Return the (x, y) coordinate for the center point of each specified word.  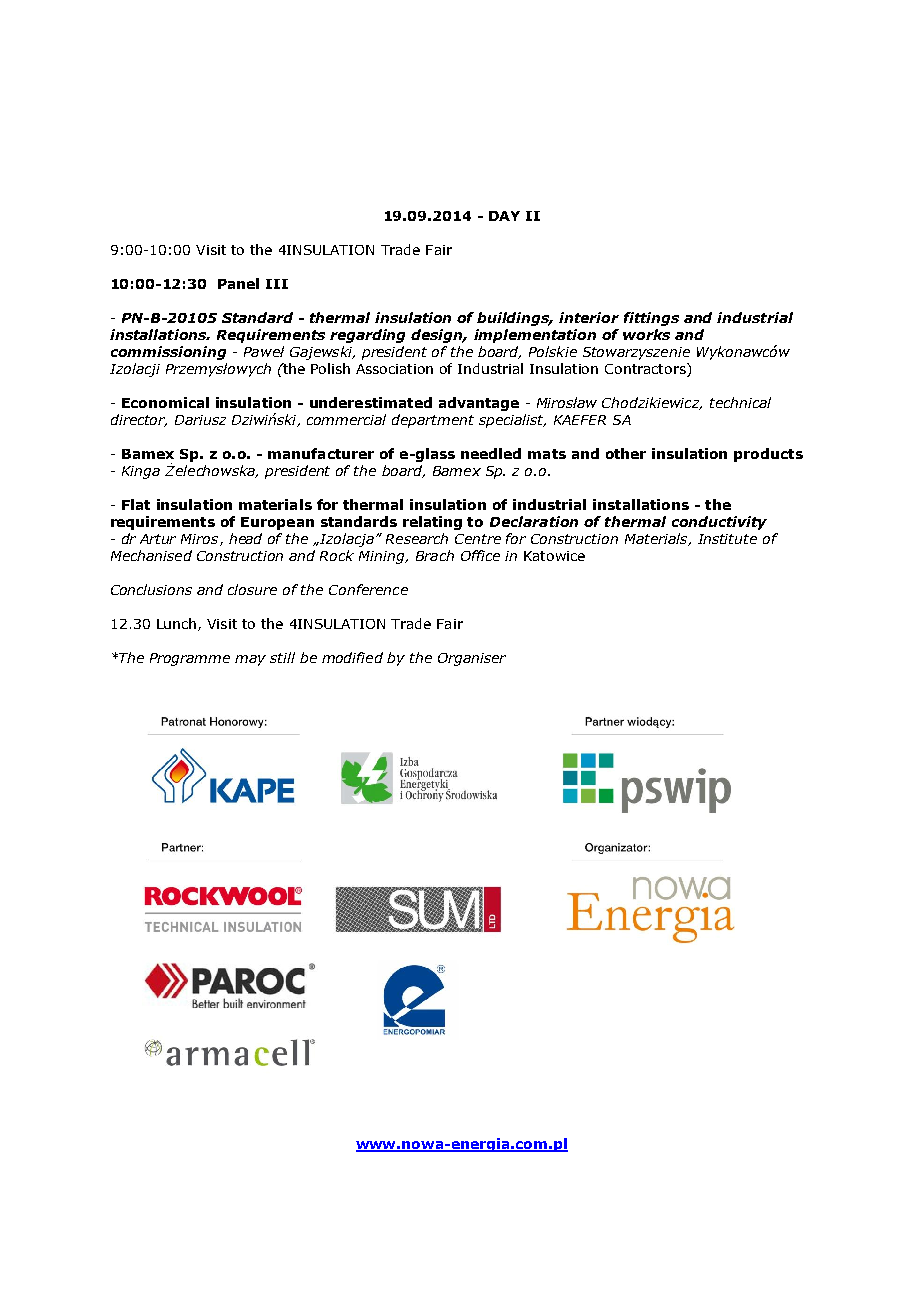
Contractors (646, 370)
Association (394, 369)
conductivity (719, 523)
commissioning (168, 353)
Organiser (472, 659)
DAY (504, 216)
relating (432, 523)
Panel (238, 283)
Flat (136, 504)
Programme (190, 659)
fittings (651, 319)
